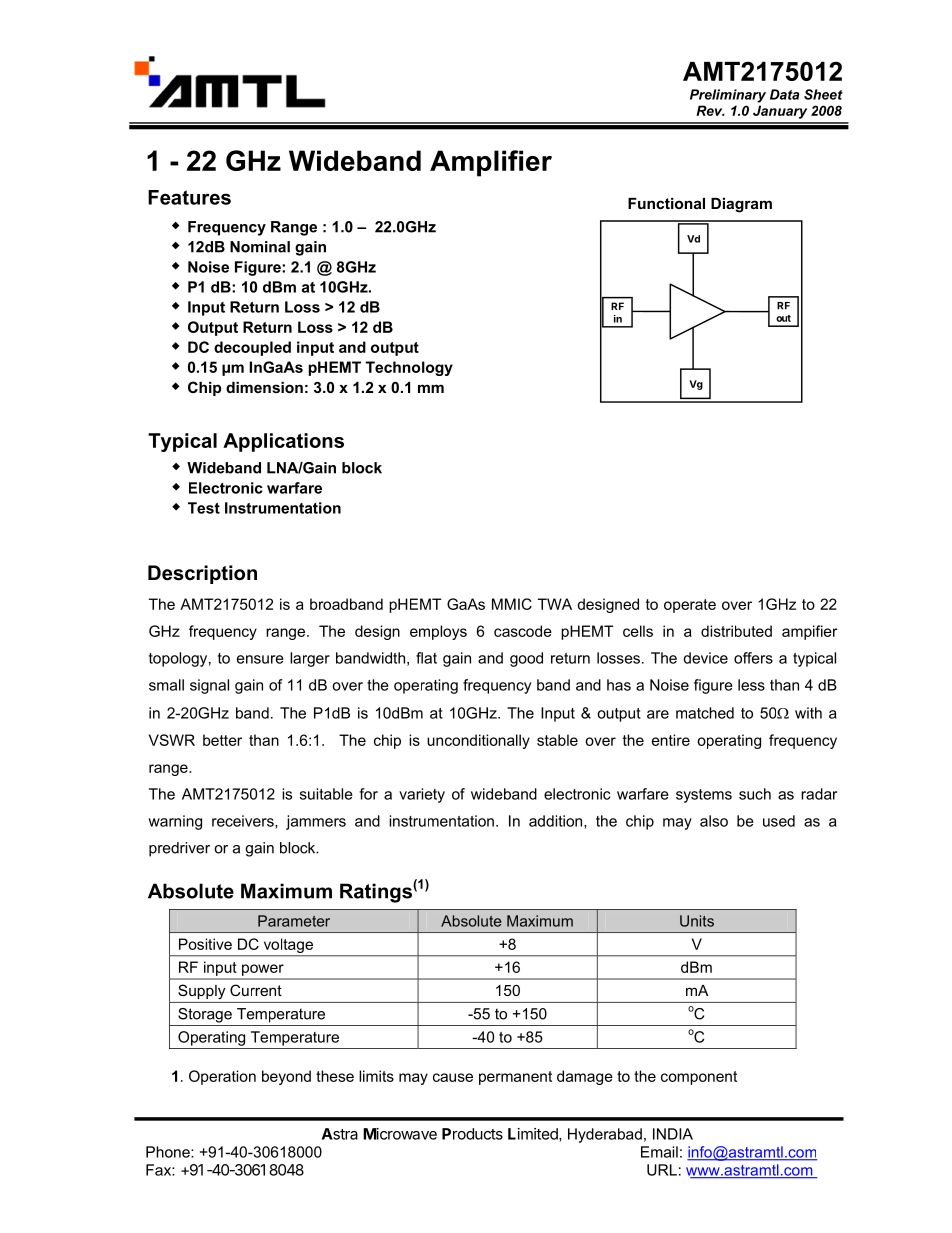 This image has height=1233, width=952. Describe the element at coordinates (557, 822) in the image. I see `addition` at that location.
